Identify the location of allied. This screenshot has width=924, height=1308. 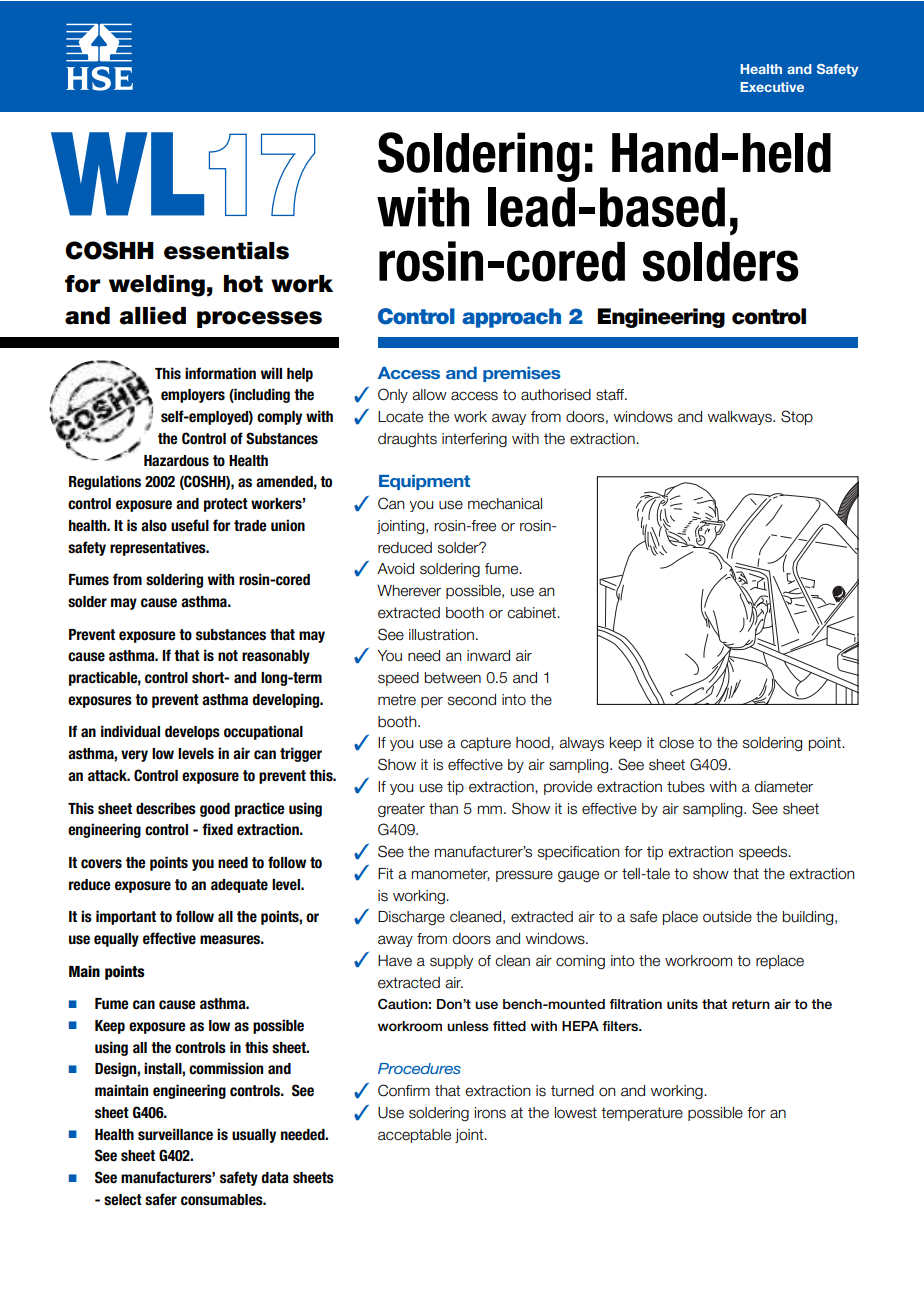
(152, 316).
